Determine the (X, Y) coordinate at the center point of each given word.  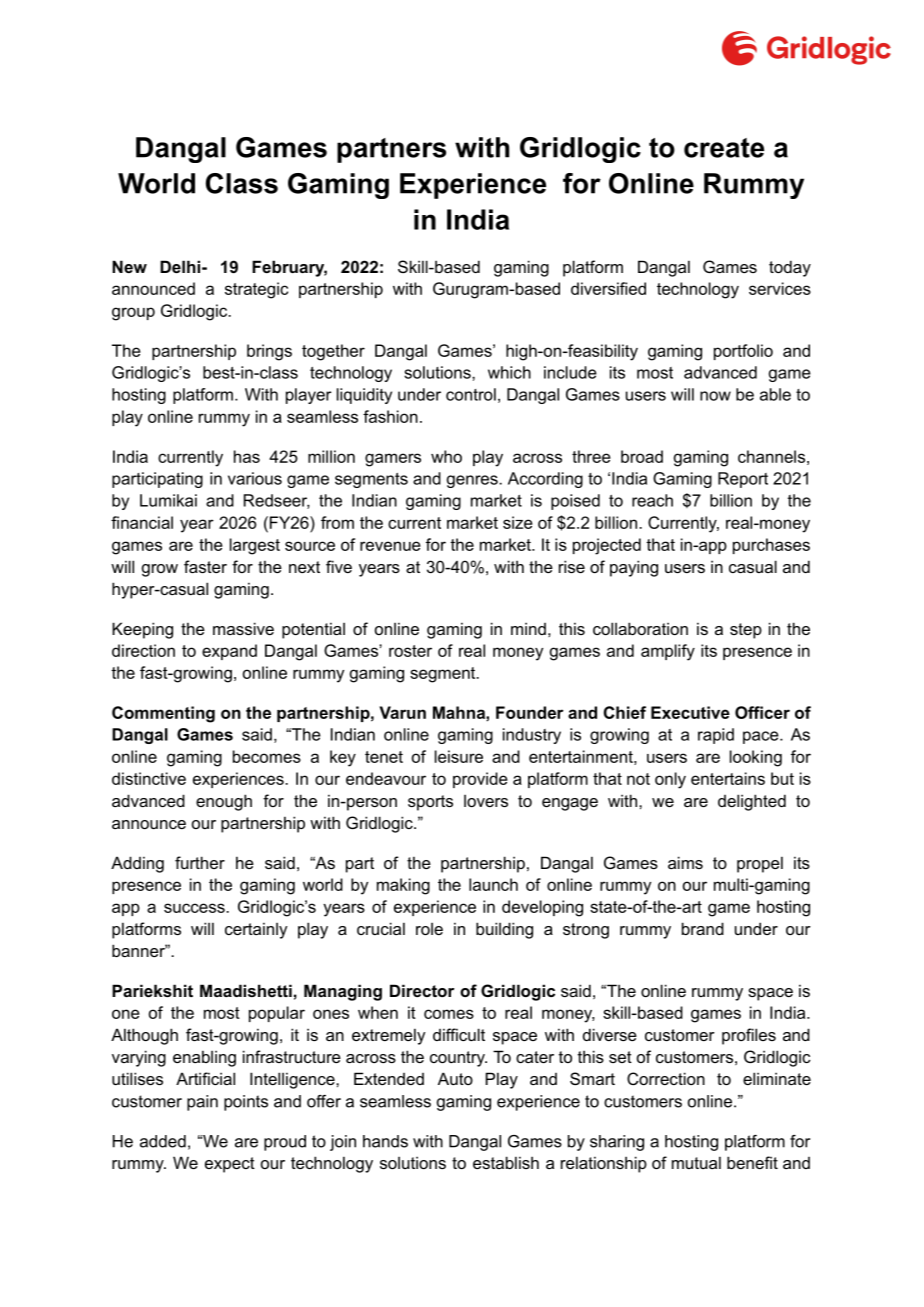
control (471, 394)
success (195, 908)
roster (410, 651)
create (724, 148)
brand (703, 928)
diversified (608, 288)
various (255, 478)
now (715, 396)
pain (202, 1103)
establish (506, 1162)
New (129, 266)
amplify (668, 652)
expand (229, 652)
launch (493, 884)
